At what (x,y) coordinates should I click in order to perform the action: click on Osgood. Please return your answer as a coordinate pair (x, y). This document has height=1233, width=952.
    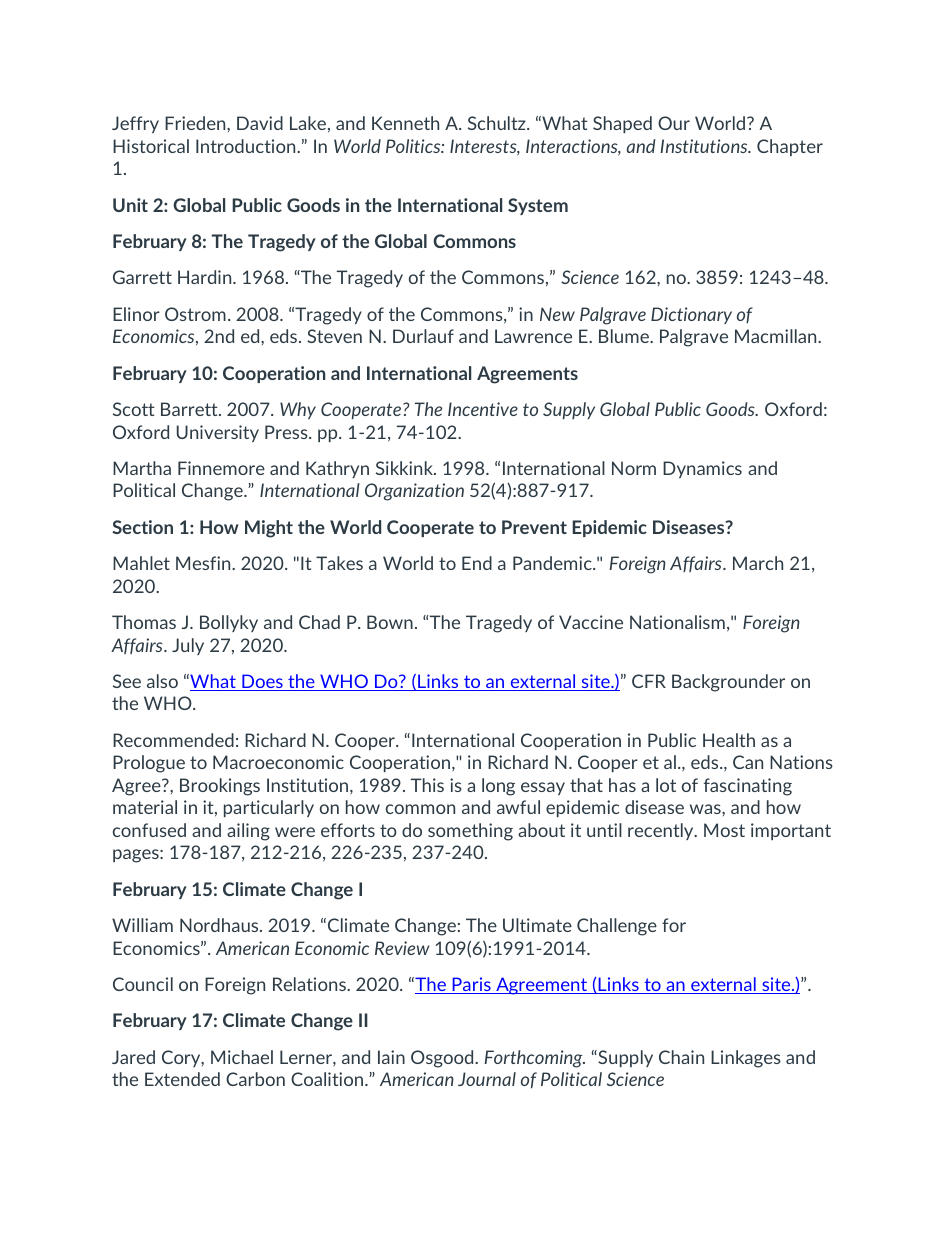
    Looking at the image, I should click on (443, 1059).
